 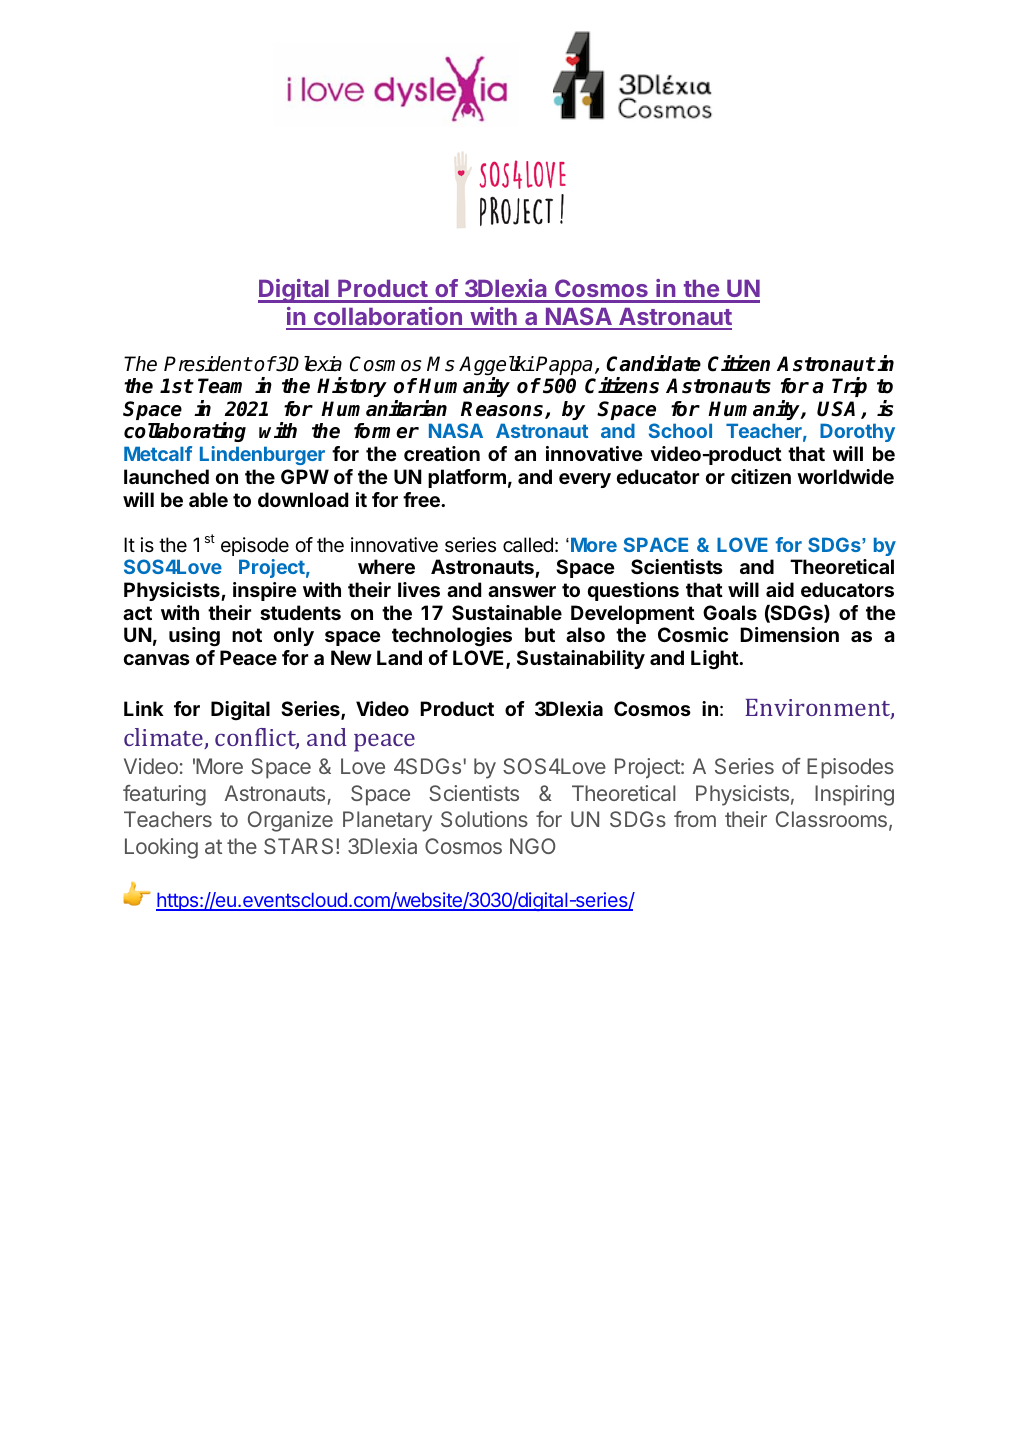 What do you see at coordinates (845, 476) in the page?
I see `worldwide` at bounding box center [845, 476].
